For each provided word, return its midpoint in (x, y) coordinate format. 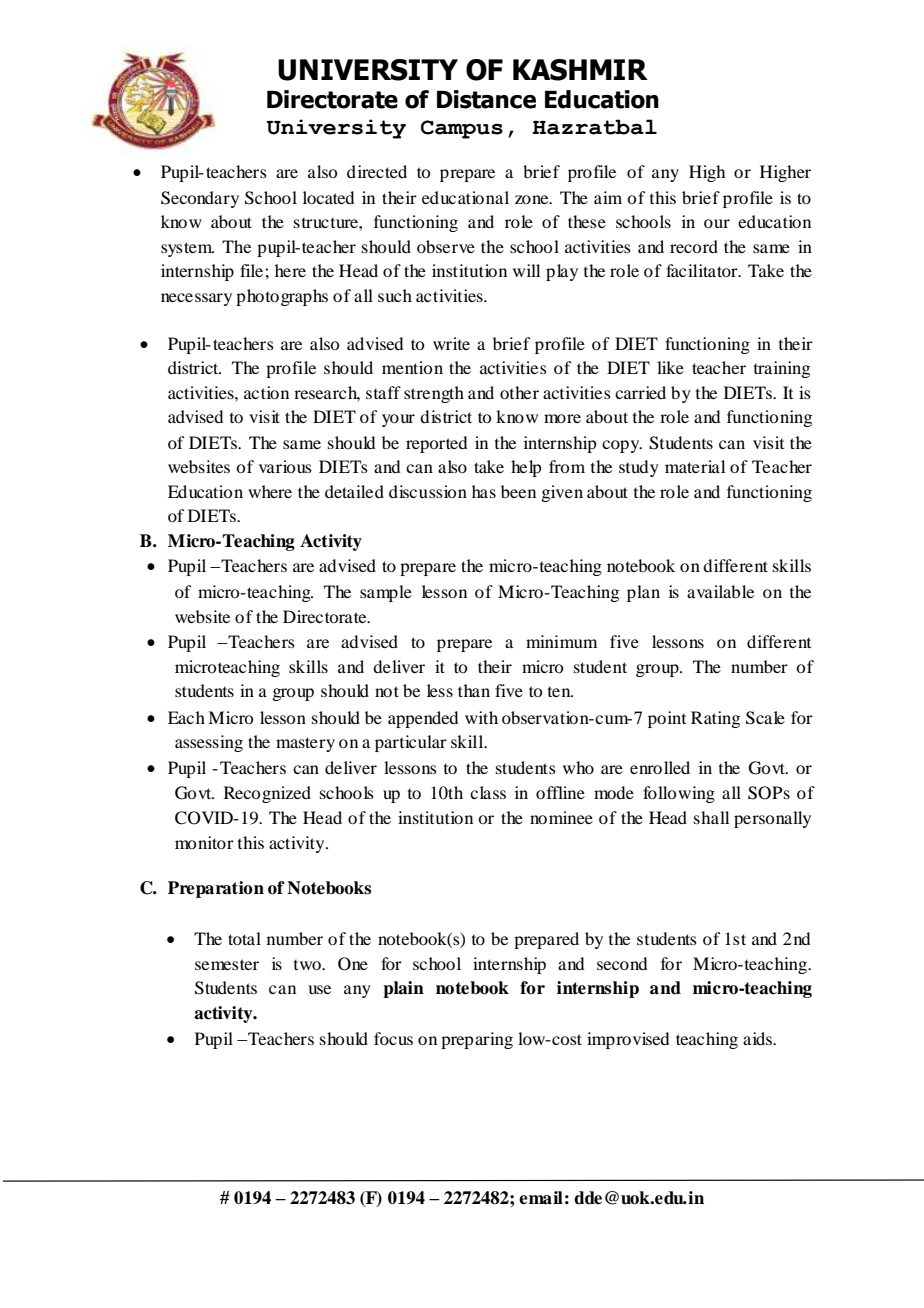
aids (758, 1038)
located (328, 197)
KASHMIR (580, 70)
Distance (486, 99)
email (541, 1198)
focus (393, 1038)
